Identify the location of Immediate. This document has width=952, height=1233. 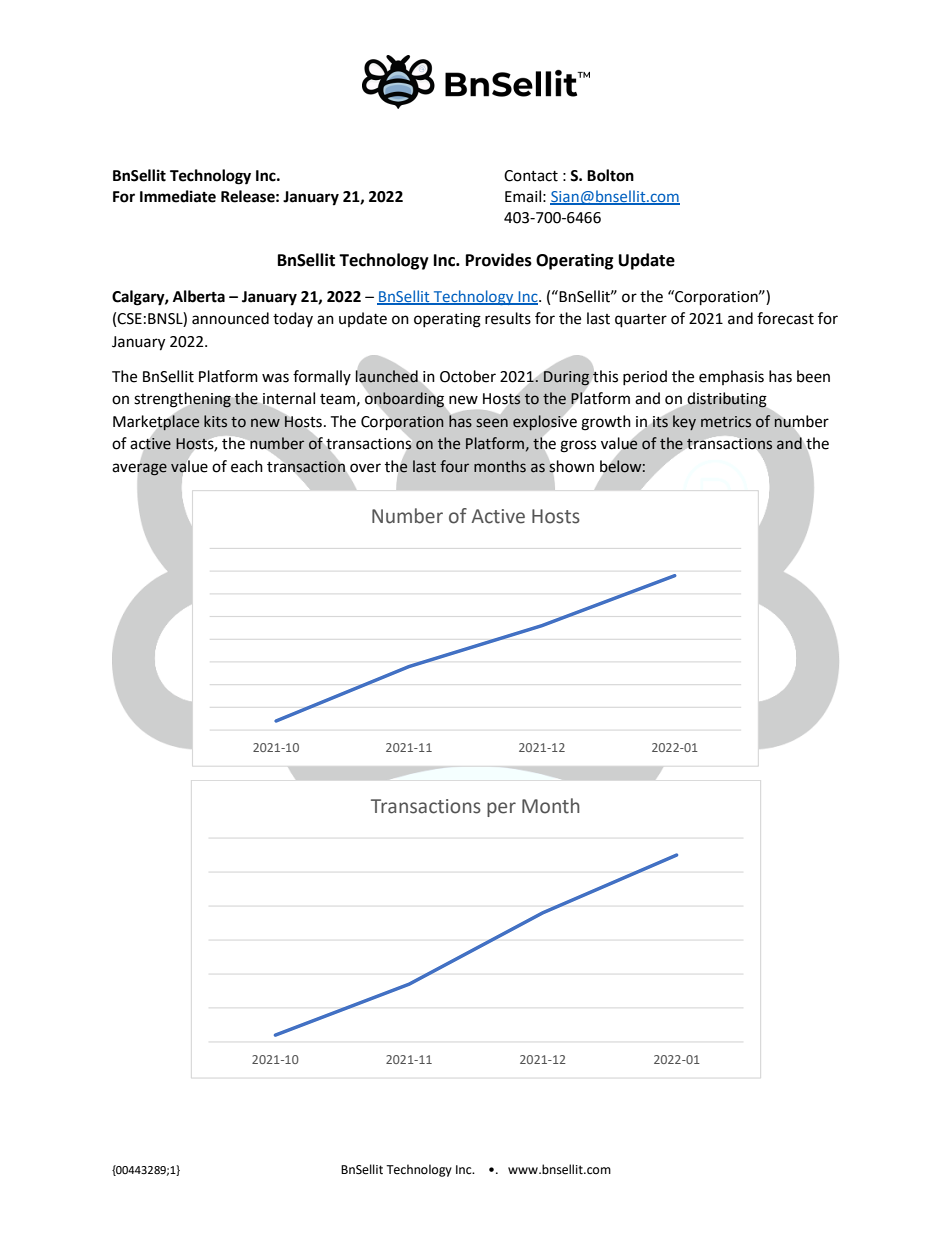
(178, 196).
